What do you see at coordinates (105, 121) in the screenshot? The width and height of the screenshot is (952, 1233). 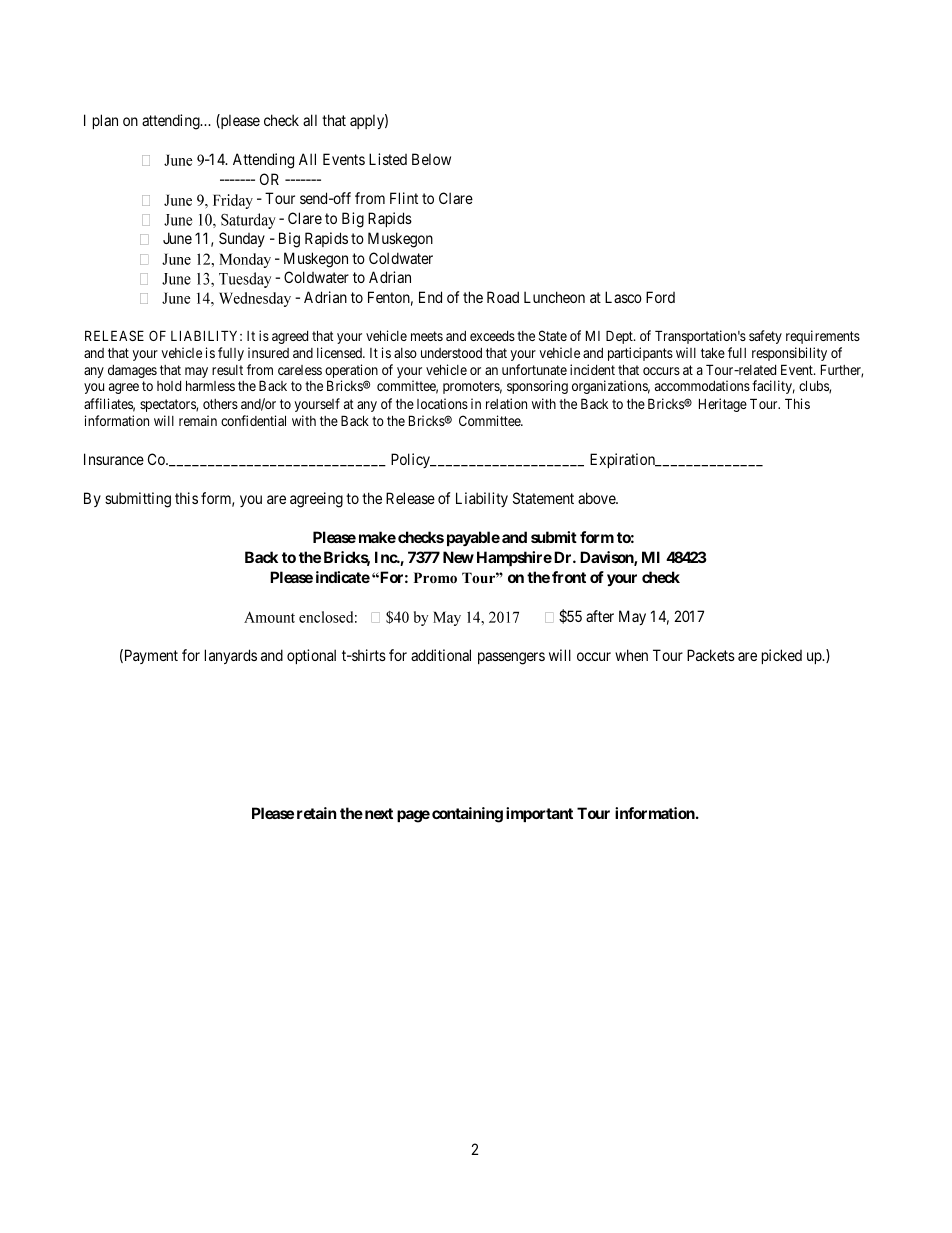 I see `plan` at bounding box center [105, 121].
